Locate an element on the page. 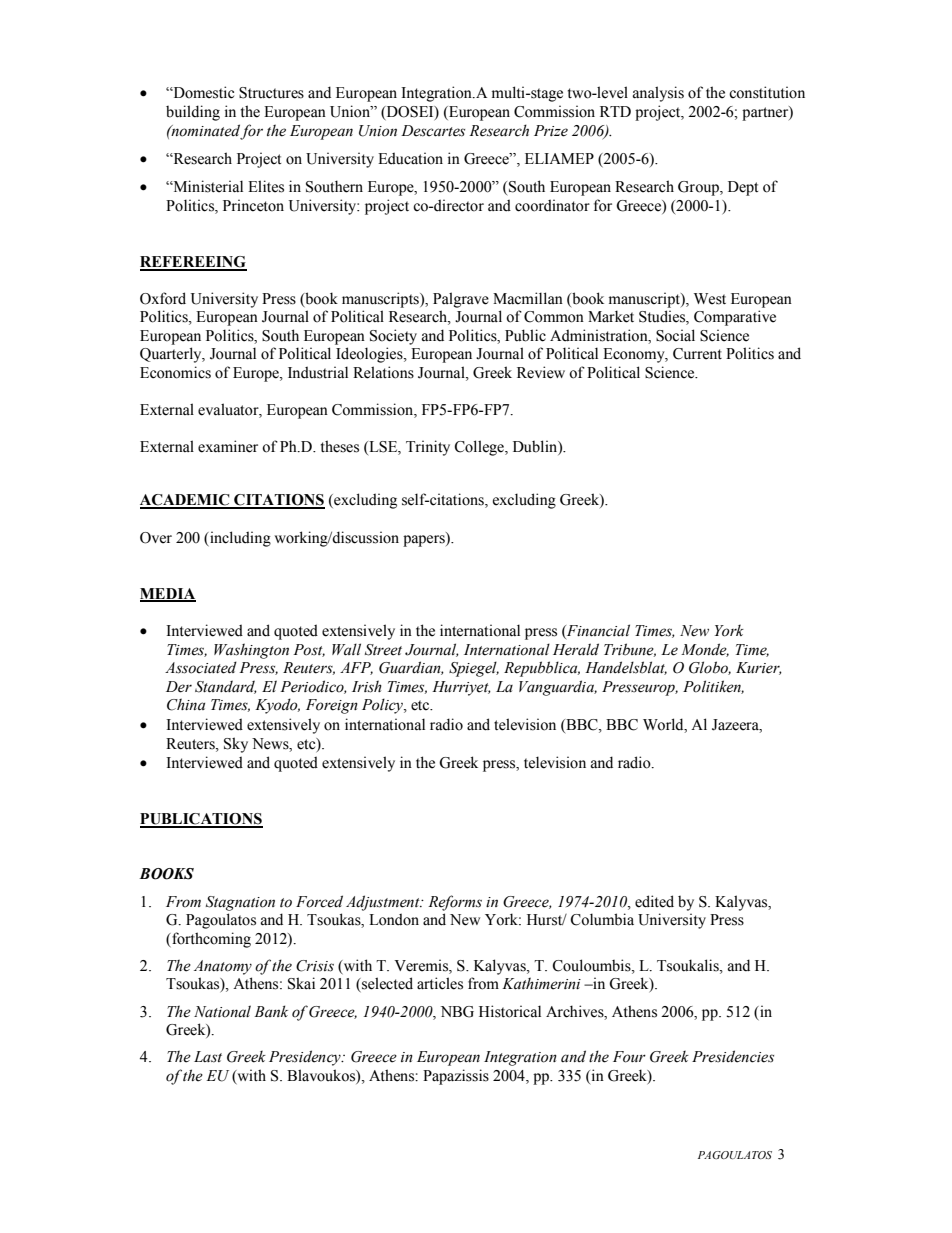  papers is located at coordinates (425, 540).
